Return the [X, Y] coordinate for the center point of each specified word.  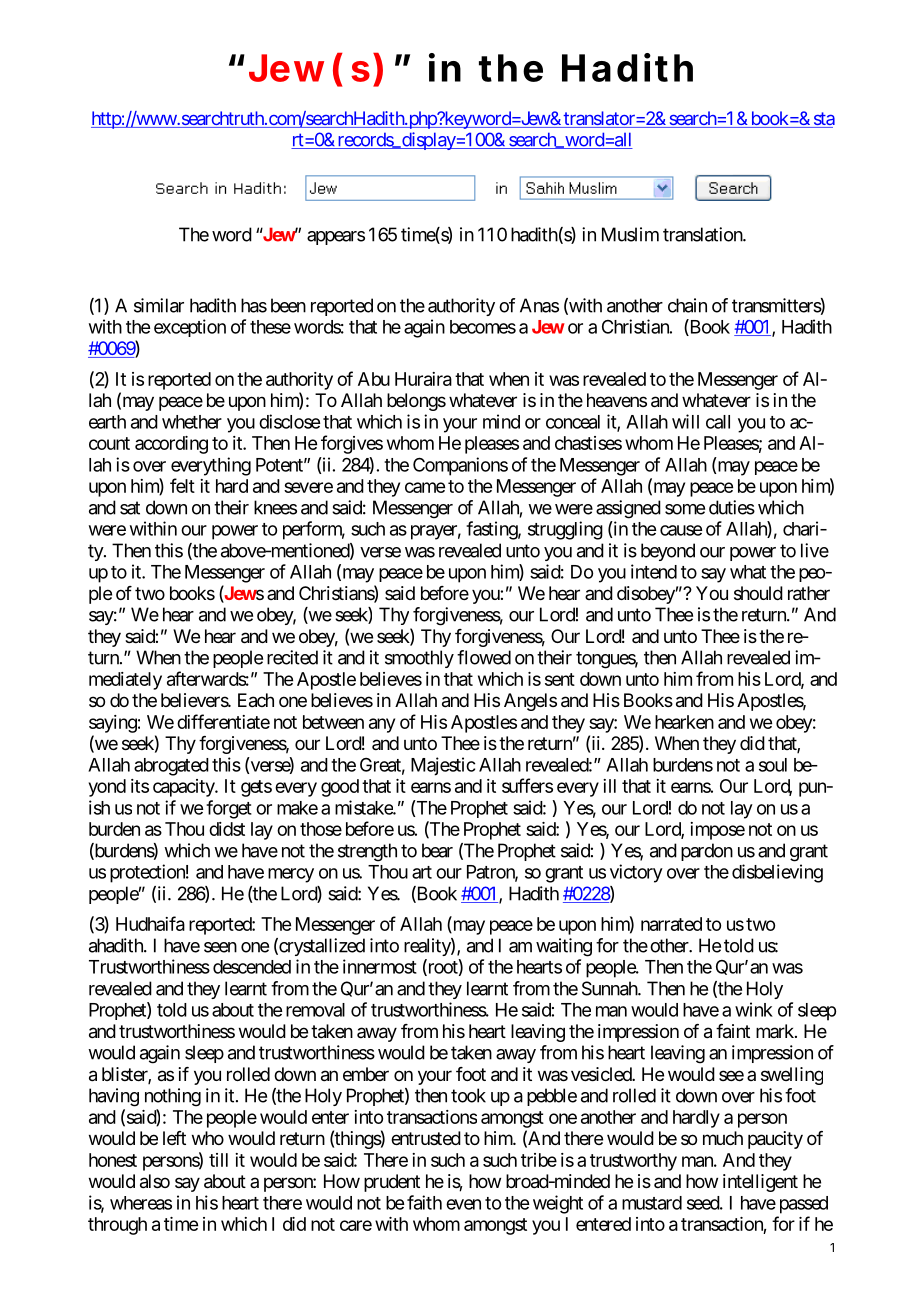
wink [754, 1009]
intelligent [760, 1183]
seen [220, 947]
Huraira [423, 379]
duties [732, 507]
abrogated [171, 767]
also [155, 1181]
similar [159, 305]
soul [773, 765]
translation [703, 234]
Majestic [443, 766]
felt [182, 485]
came [425, 487]
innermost [380, 966]
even [463, 1204]
